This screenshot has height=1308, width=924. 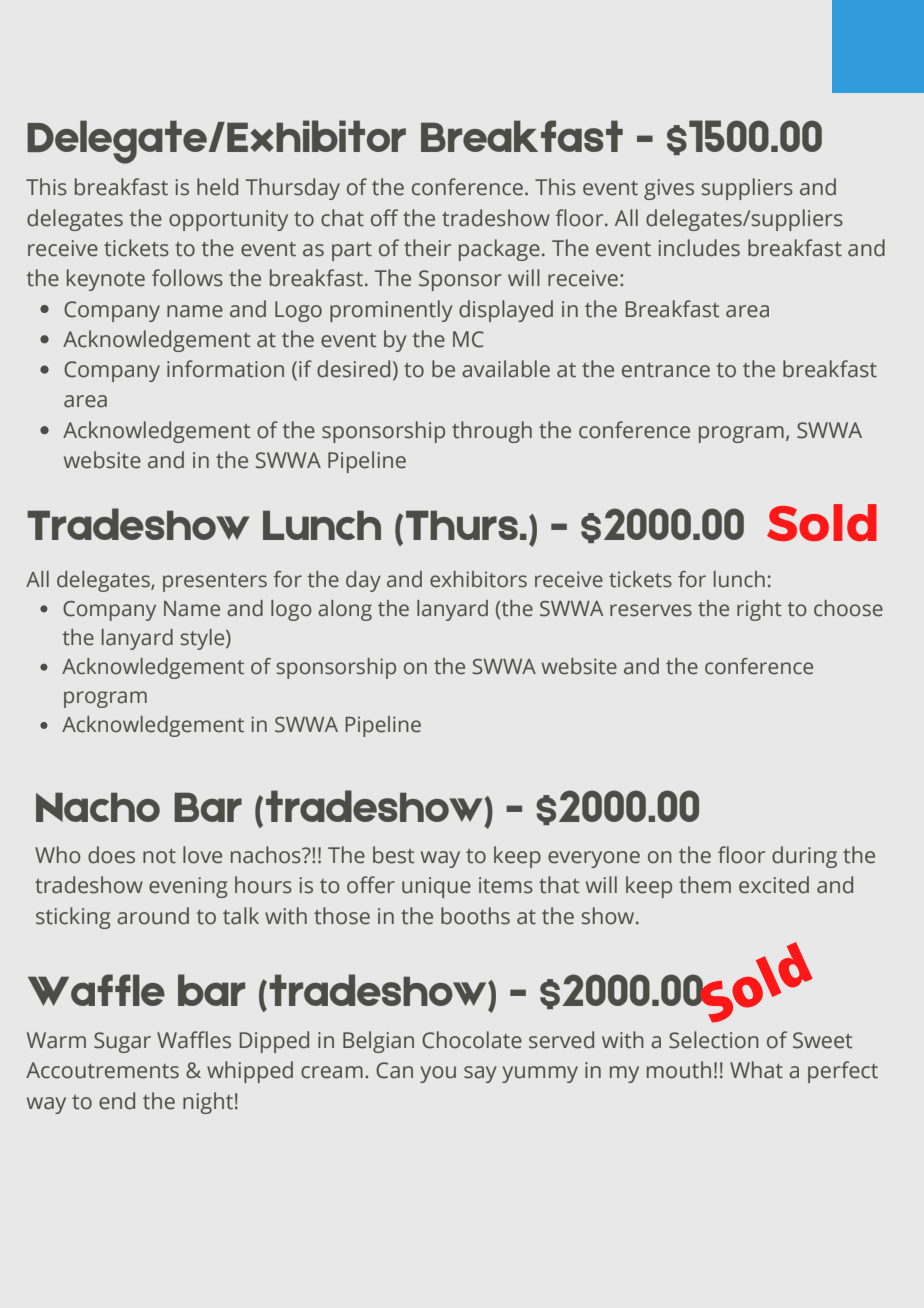 I want to click on their, so click(x=427, y=248).
